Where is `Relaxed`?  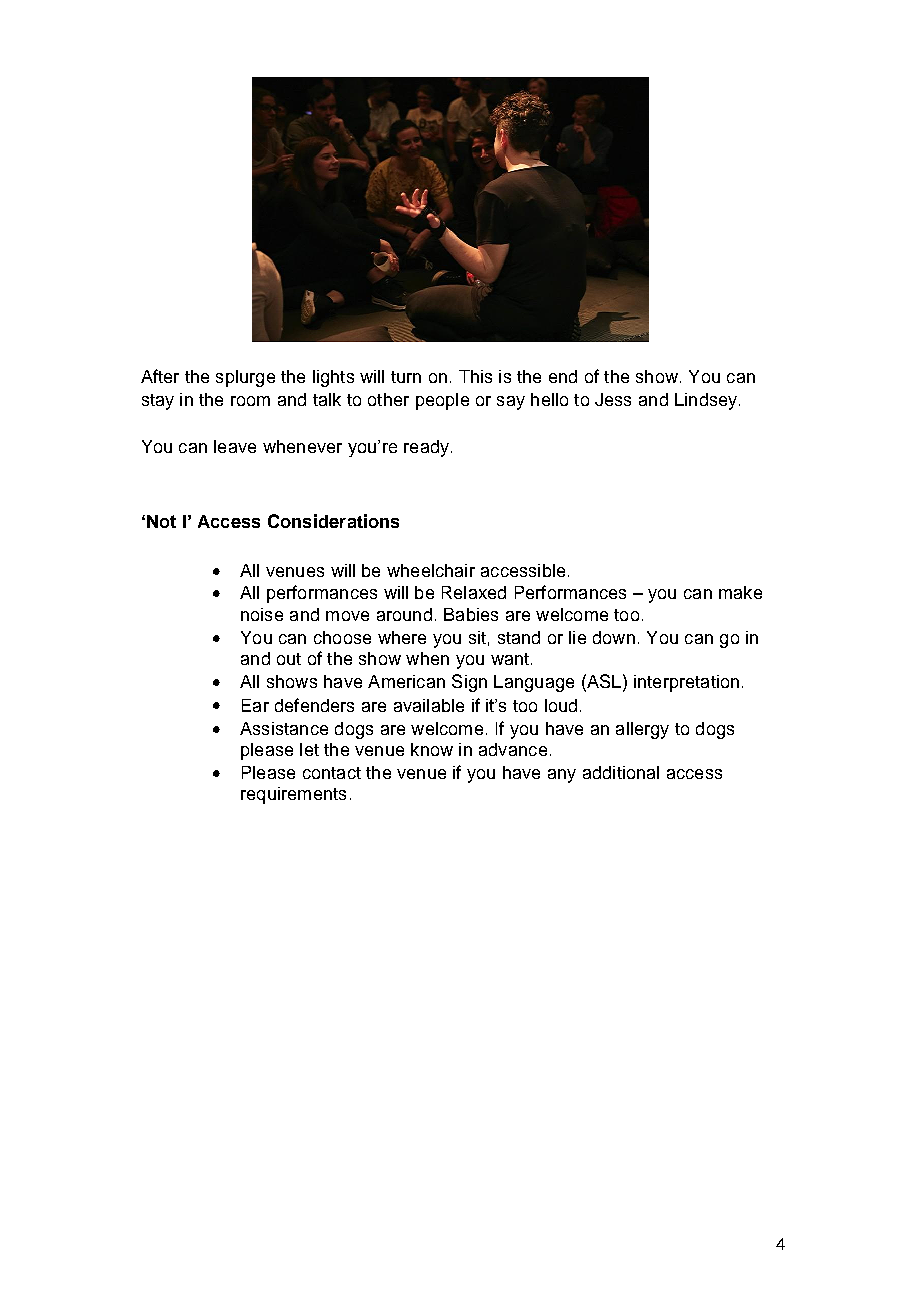 Relaxed is located at coordinates (474, 592).
